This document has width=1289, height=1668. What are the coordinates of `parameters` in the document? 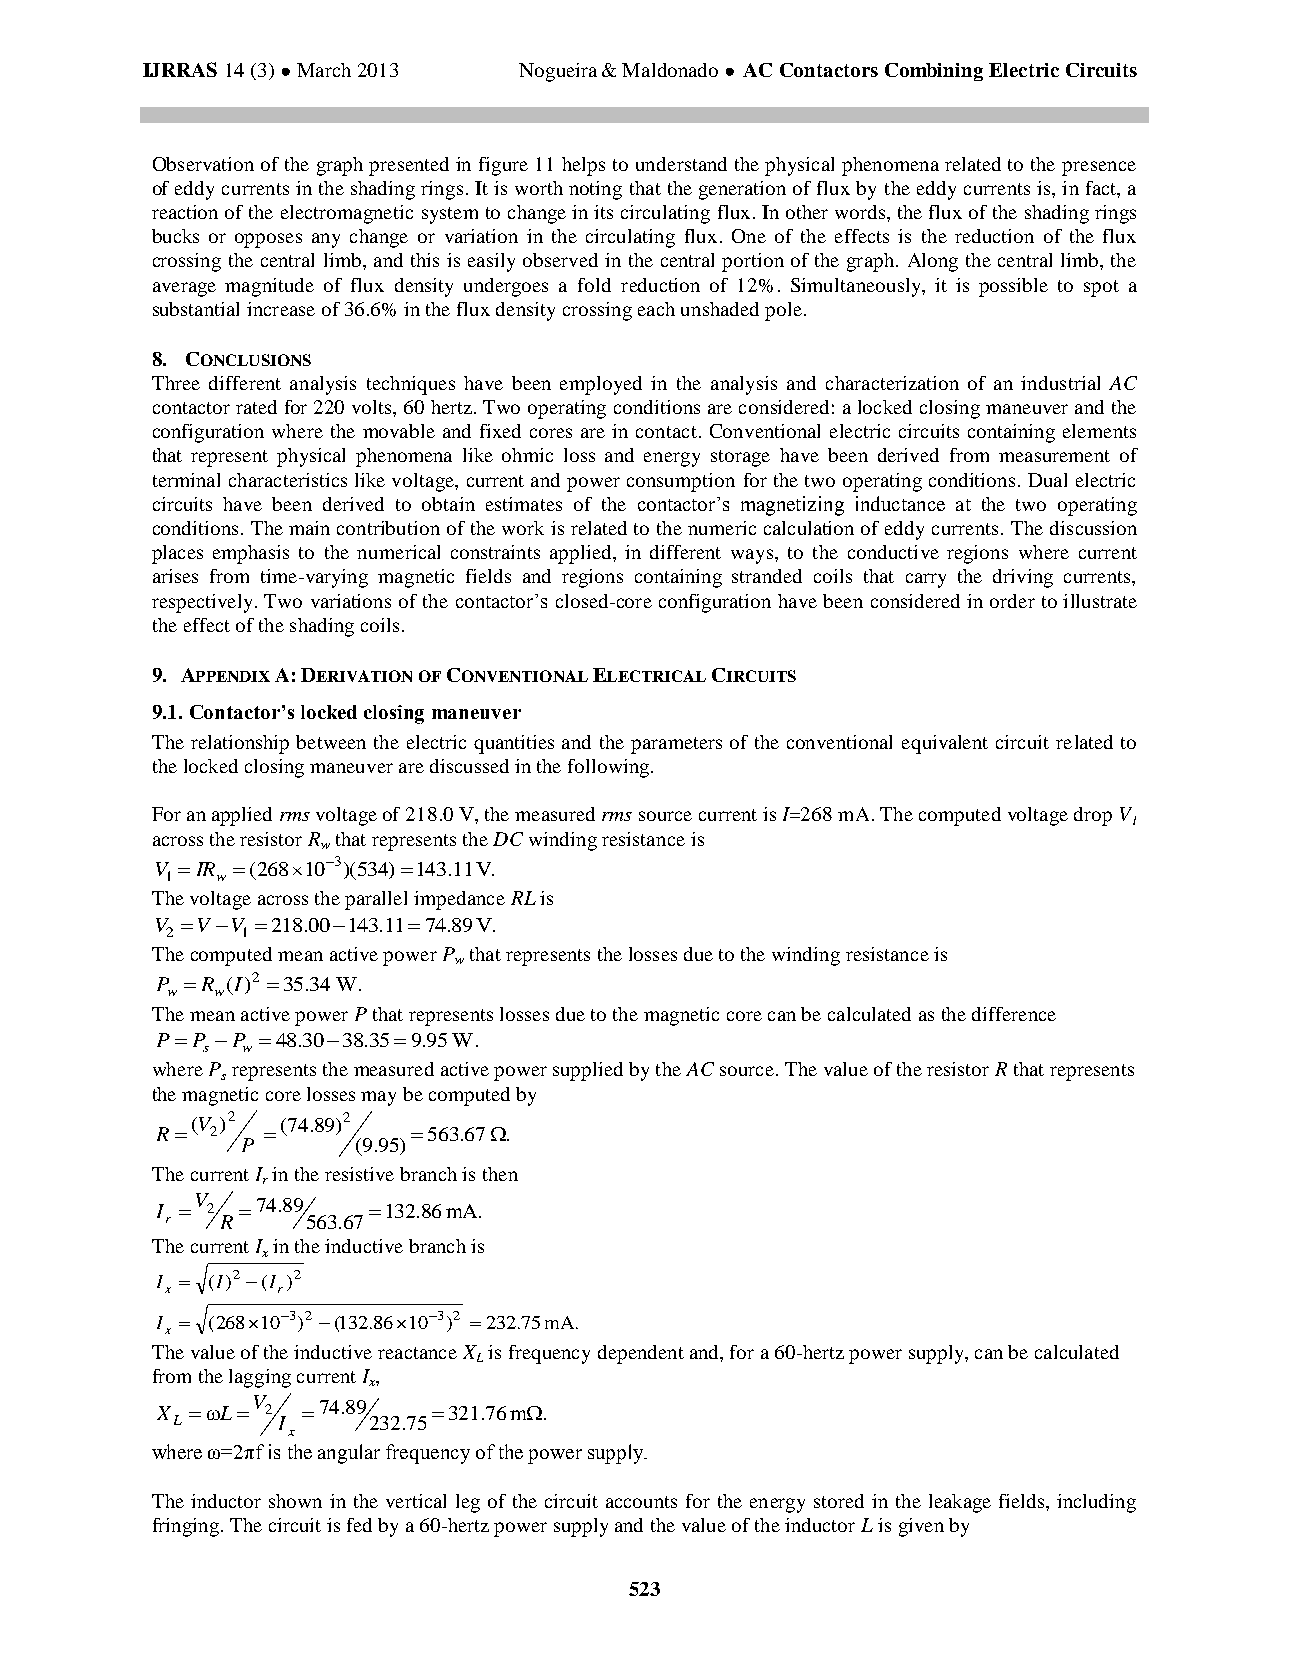 It's located at (676, 745).
